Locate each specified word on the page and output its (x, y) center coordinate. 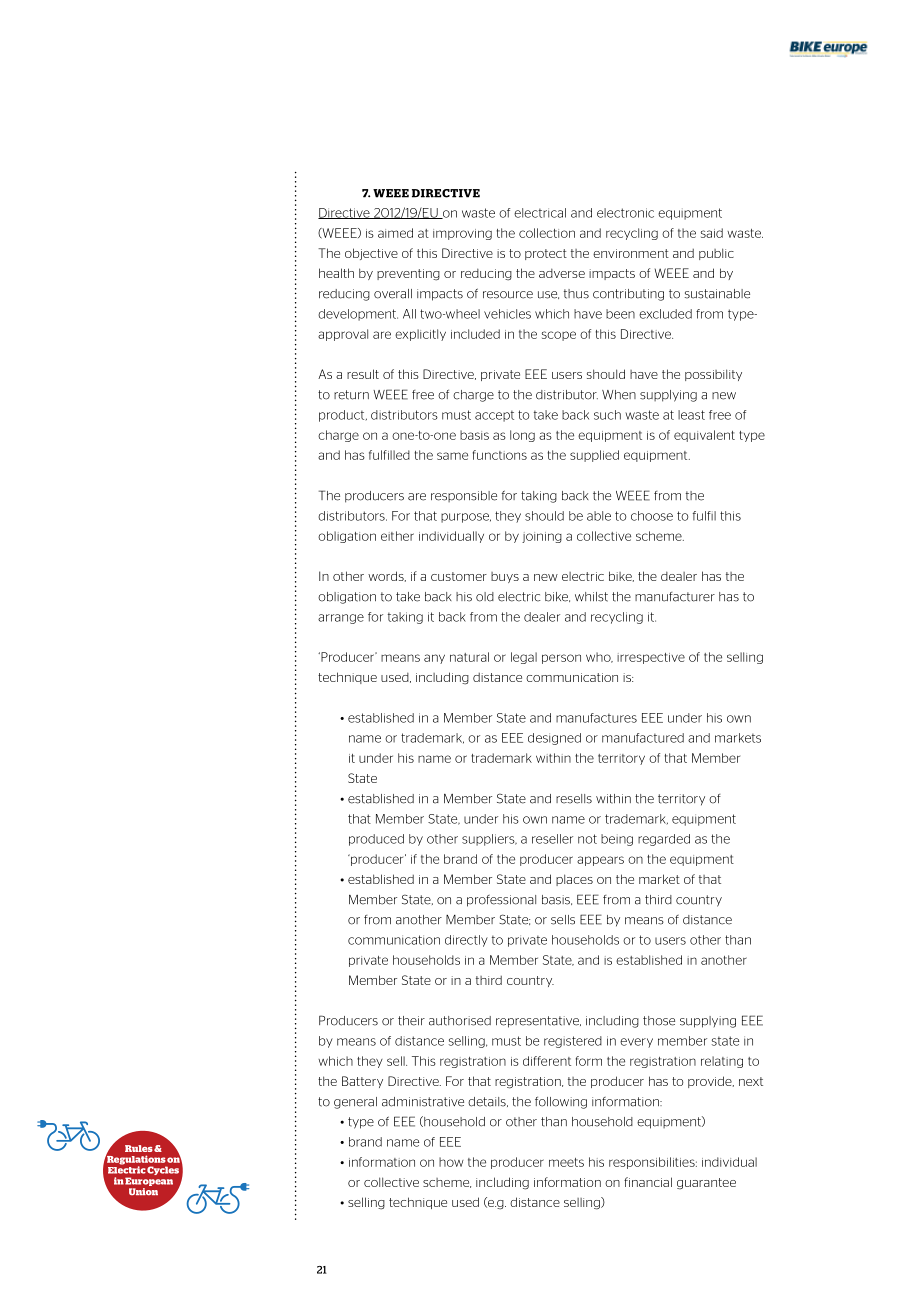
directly (466, 941)
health (336, 273)
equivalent (704, 436)
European (149, 1181)
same (452, 456)
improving (462, 234)
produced (376, 840)
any (434, 659)
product (343, 416)
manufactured (643, 738)
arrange (341, 619)
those (659, 1021)
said (712, 233)
